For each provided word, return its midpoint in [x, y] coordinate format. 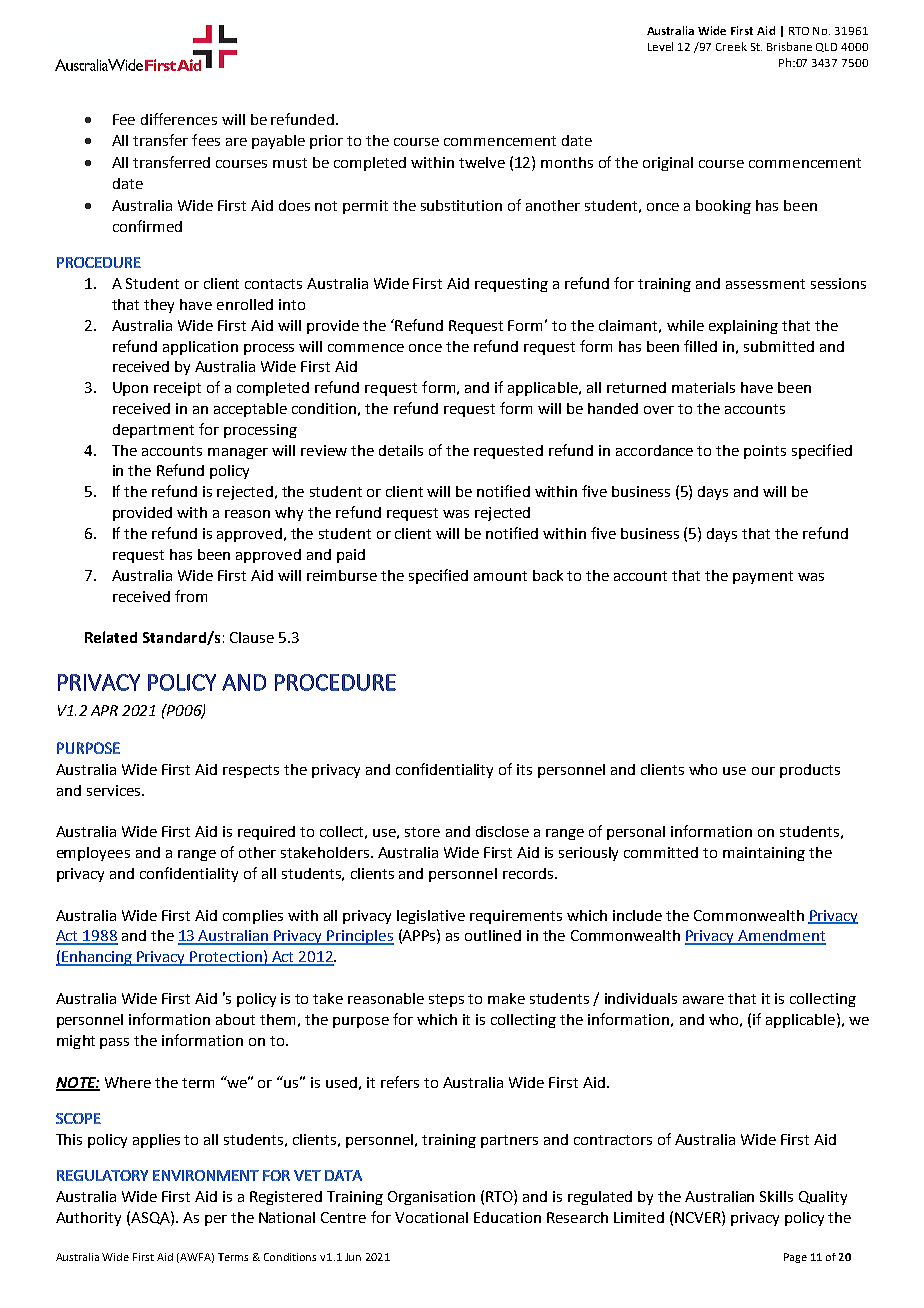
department [153, 431]
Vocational [431, 1217]
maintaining [764, 854]
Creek [731, 46]
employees [93, 854]
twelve [482, 162]
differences [179, 119]
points [765, 452]
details [401, 450]
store [422, 832]
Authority [88, 1219]
